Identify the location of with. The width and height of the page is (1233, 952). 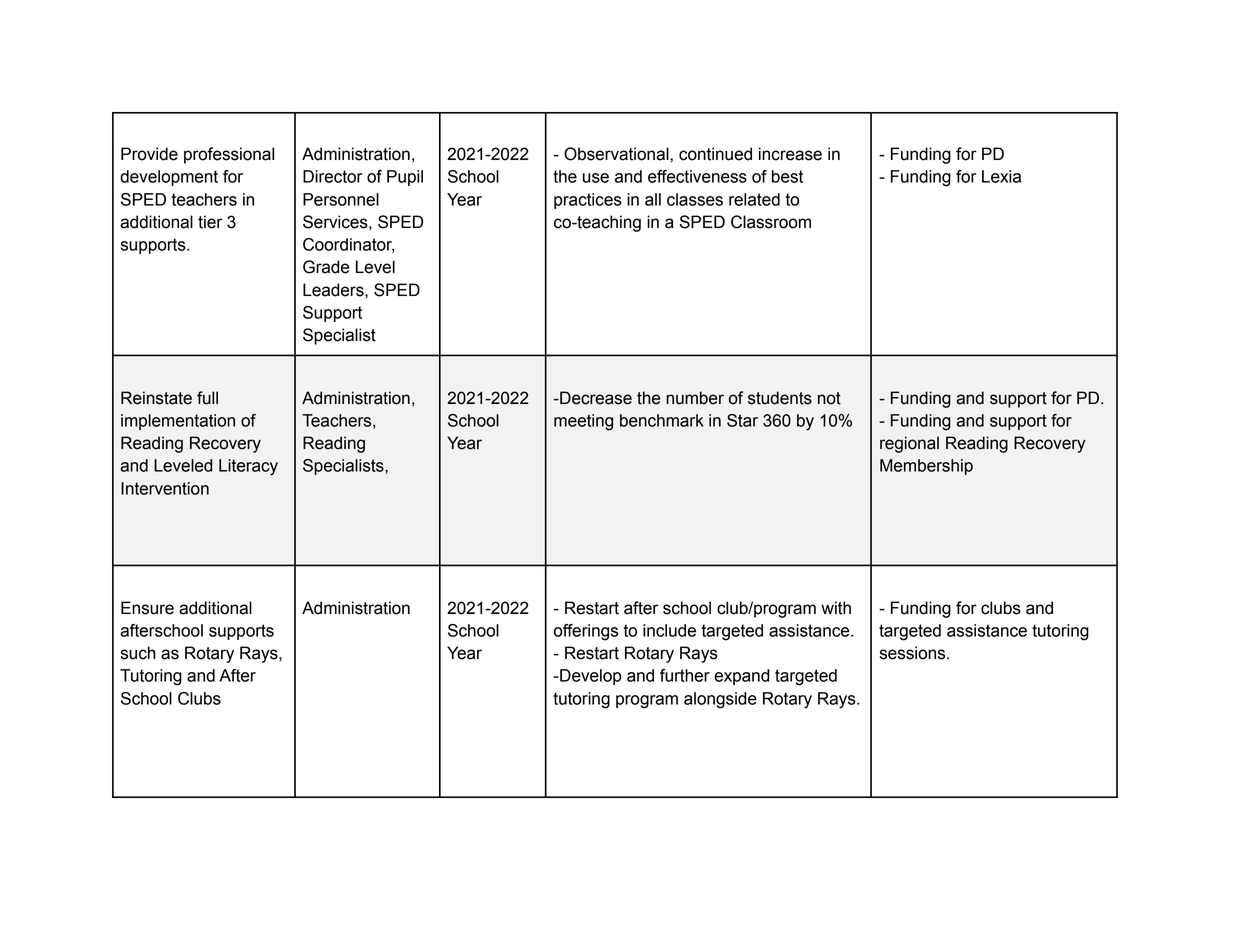
(836, 608).
